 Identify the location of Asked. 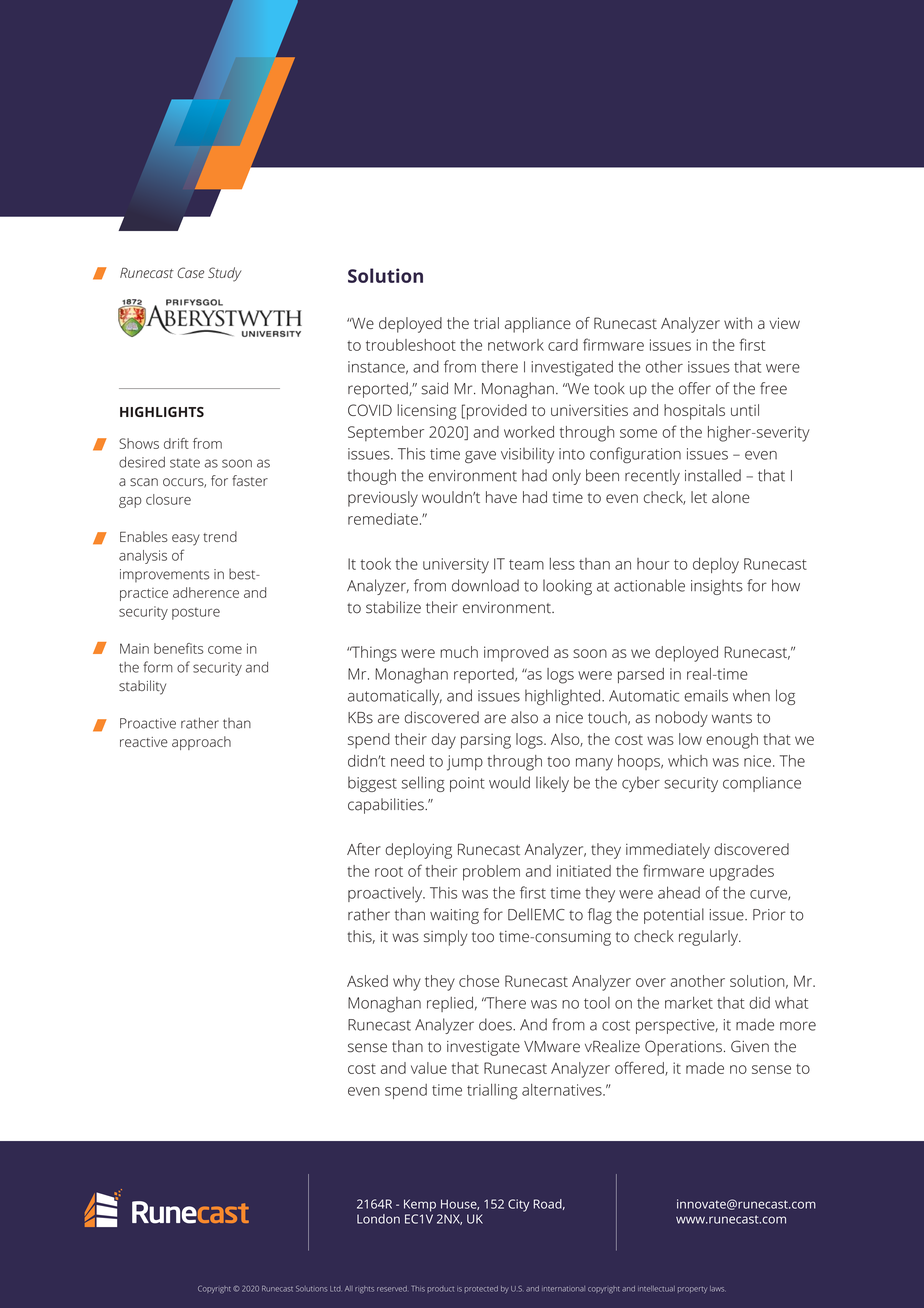
(367, 981).
